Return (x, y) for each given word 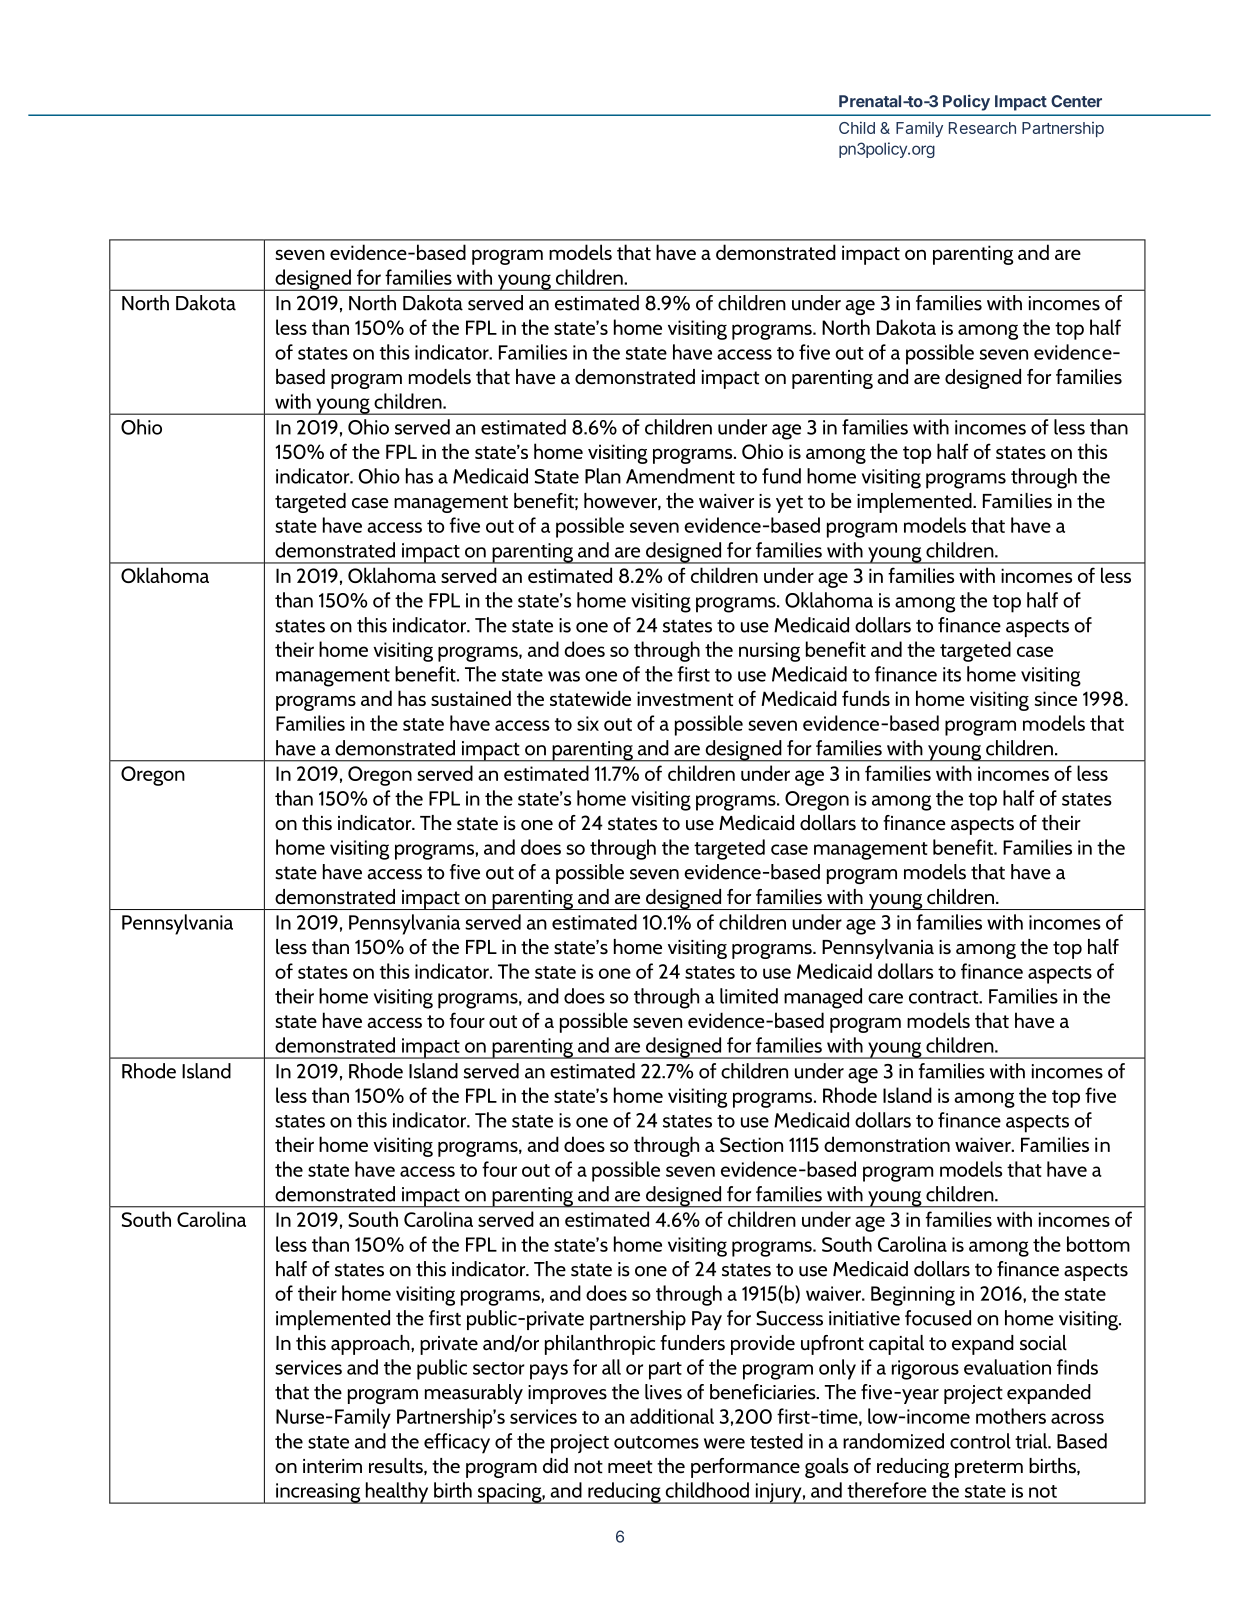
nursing (769, 652)
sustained (471, 698)
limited (749, 996)
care (885, 998)
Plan (603, 476)
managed (823, 998)
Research (982, 128)
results (397, 1466)
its (952, 674)
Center (1076, 101)
